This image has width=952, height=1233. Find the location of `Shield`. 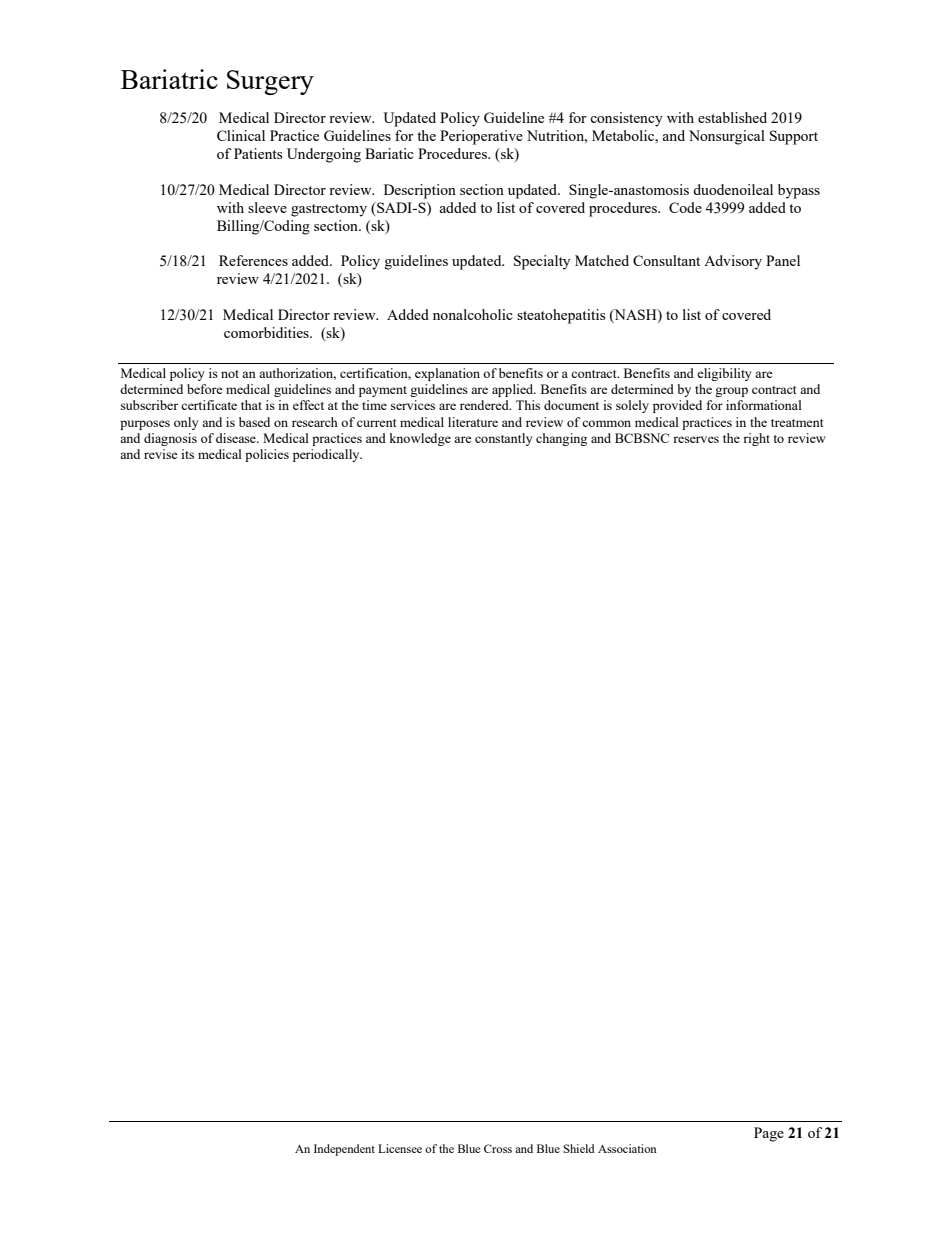

Shield is located at coordinates (579, 1148).
